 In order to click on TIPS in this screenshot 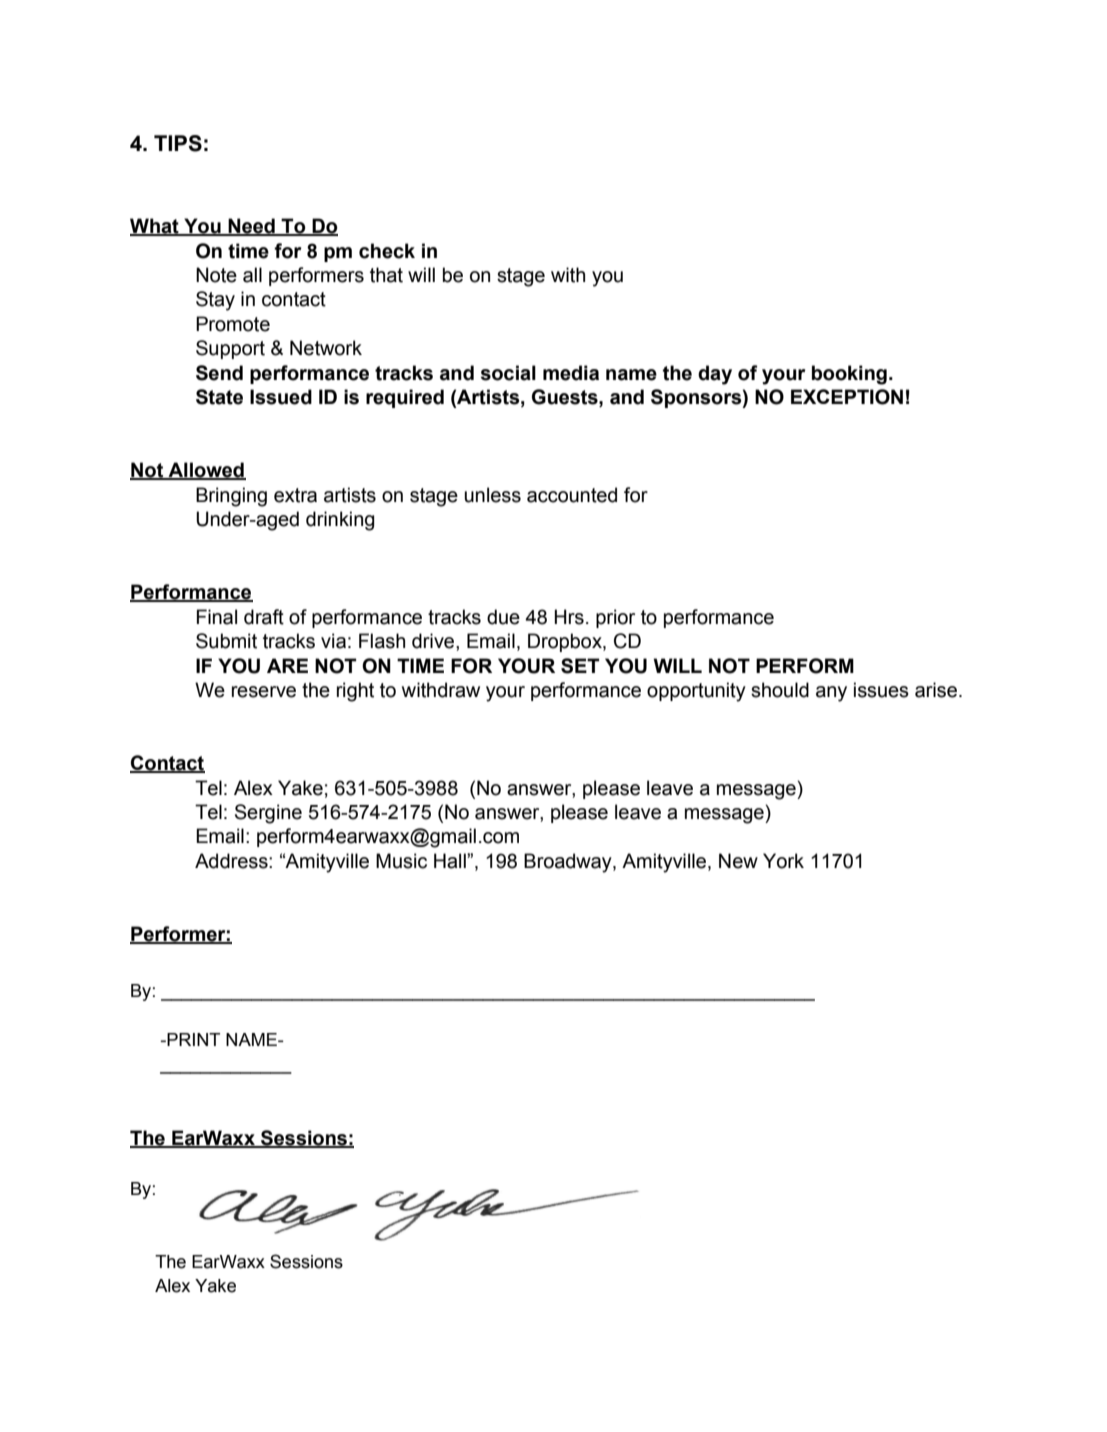, I will do `click(178, 143)`.
